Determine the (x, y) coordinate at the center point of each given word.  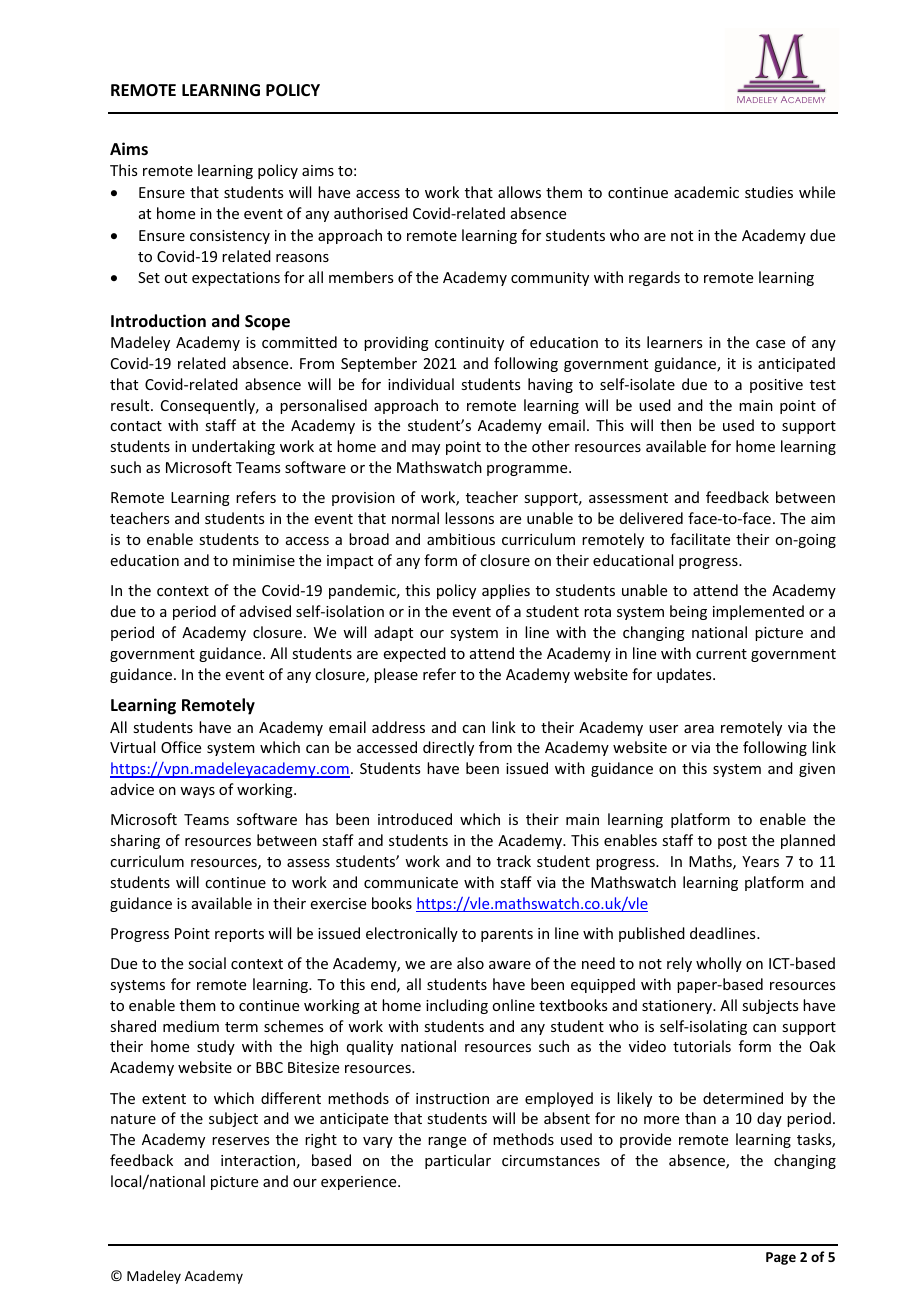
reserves (240, 1141)
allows (519, 192)
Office (181, 747)
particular (458, 1161)
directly (448, 748)
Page (781, 1258)
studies (769, 192)
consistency (230, 237)
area (699, 729)
